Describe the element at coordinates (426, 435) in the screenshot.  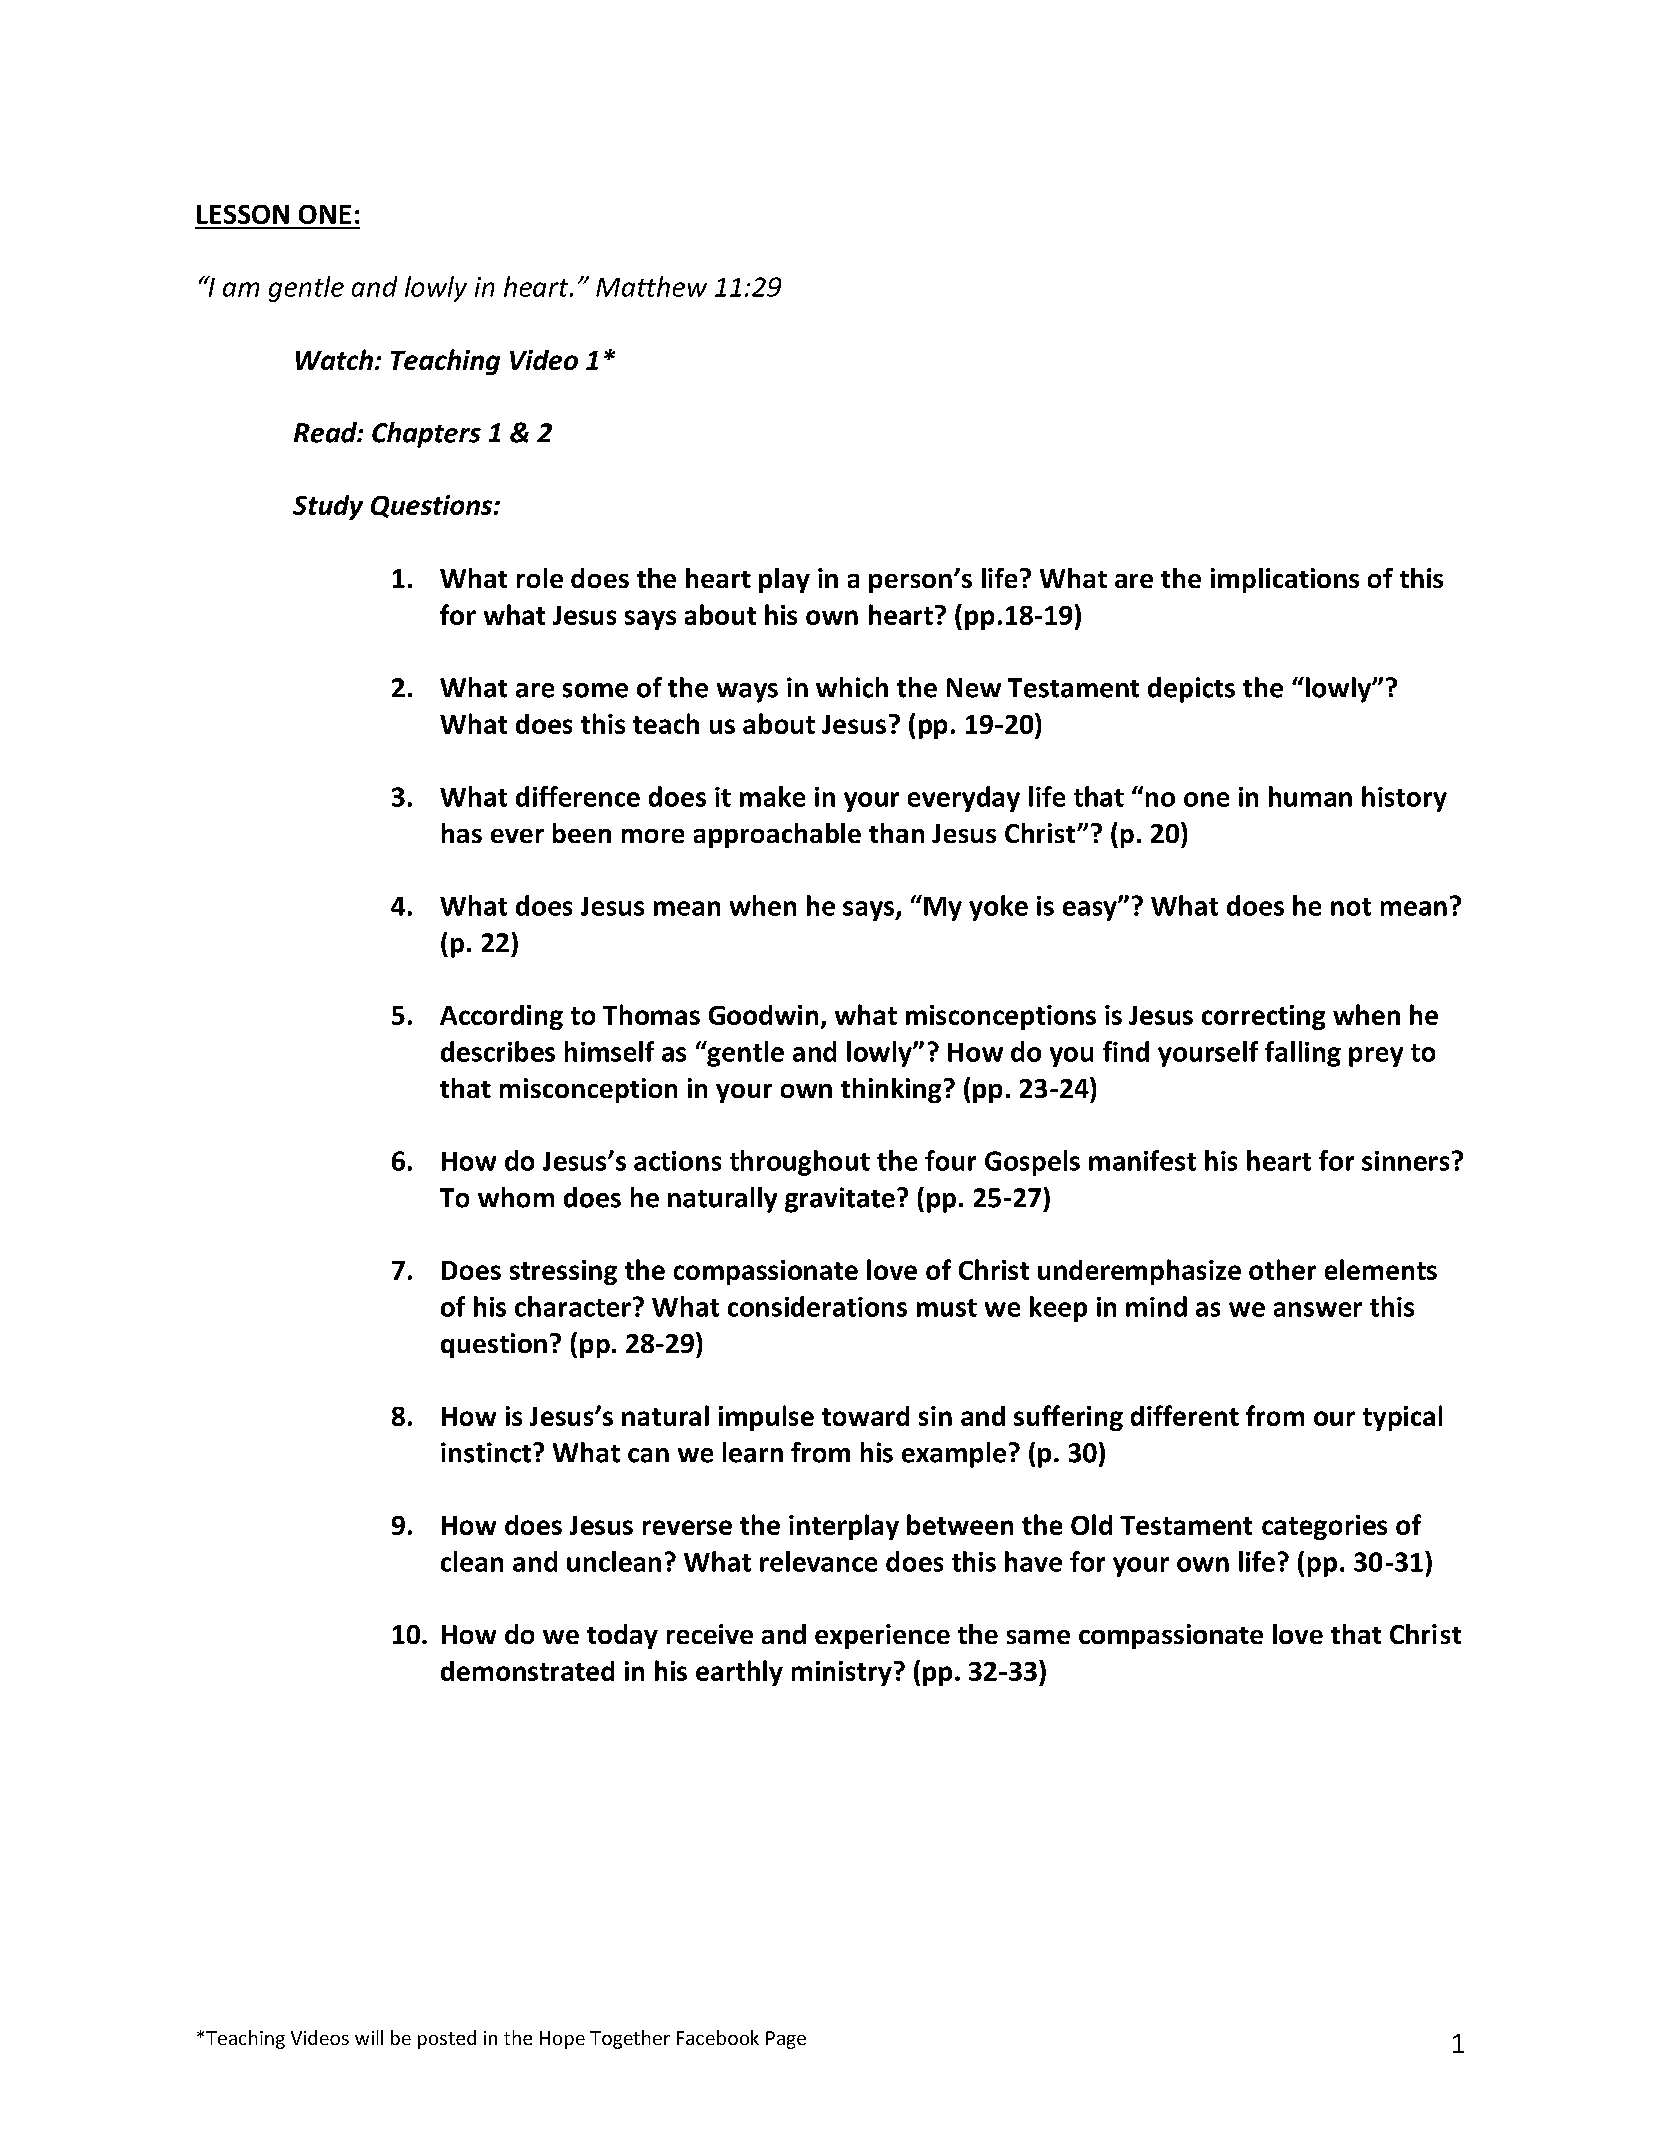
I see `Chapters` at that location.
